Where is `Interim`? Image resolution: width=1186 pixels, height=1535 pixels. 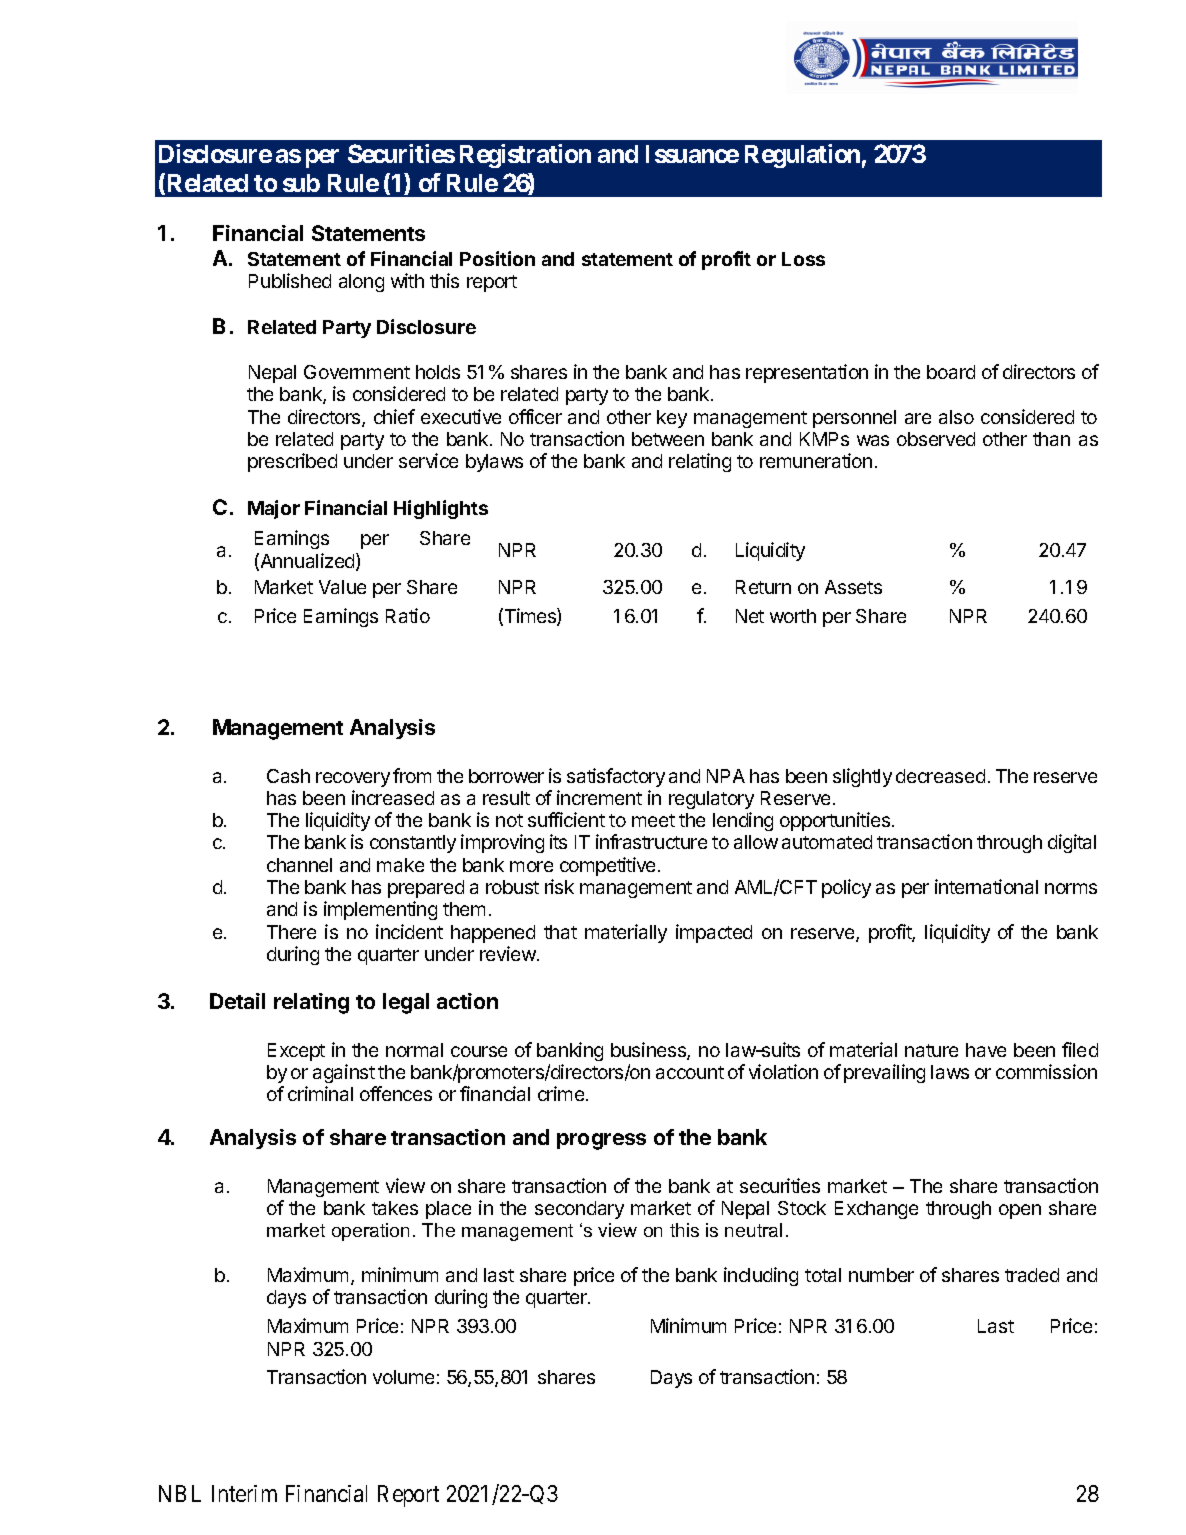 Interim is located at coordinates (244, 1493).
